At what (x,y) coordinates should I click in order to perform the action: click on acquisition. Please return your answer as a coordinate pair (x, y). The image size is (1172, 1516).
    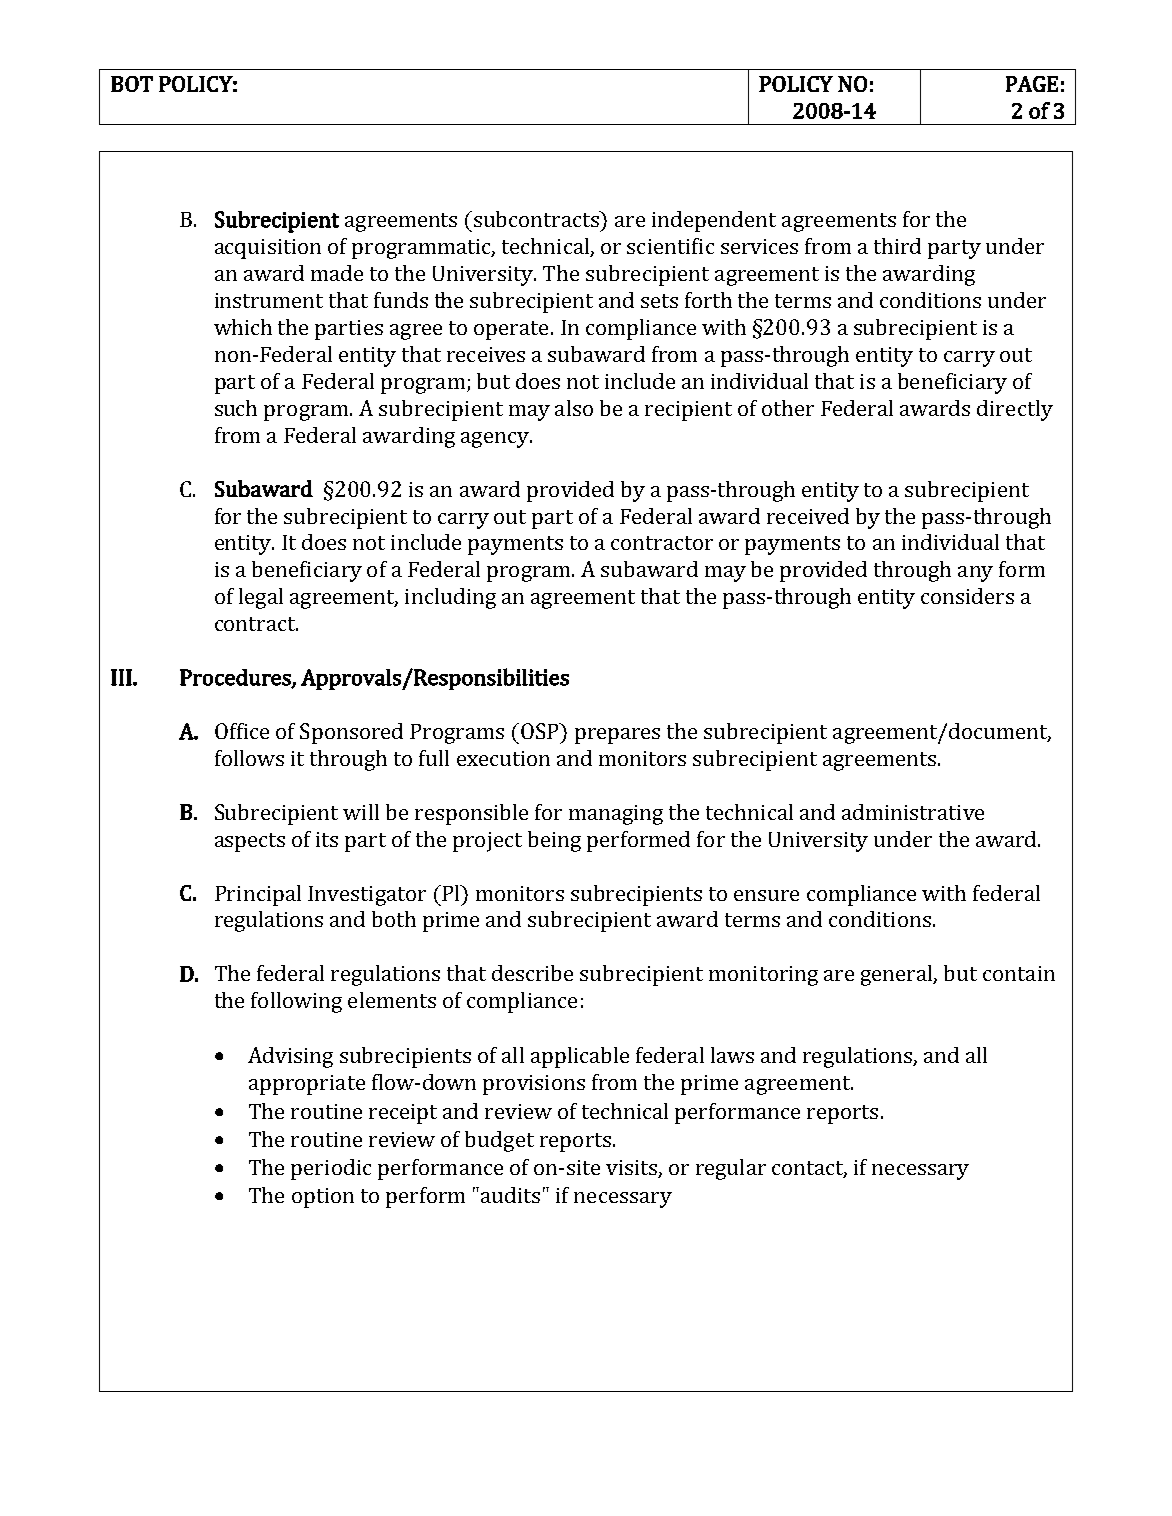
    Looking at the image, I should click on (268, 249).
